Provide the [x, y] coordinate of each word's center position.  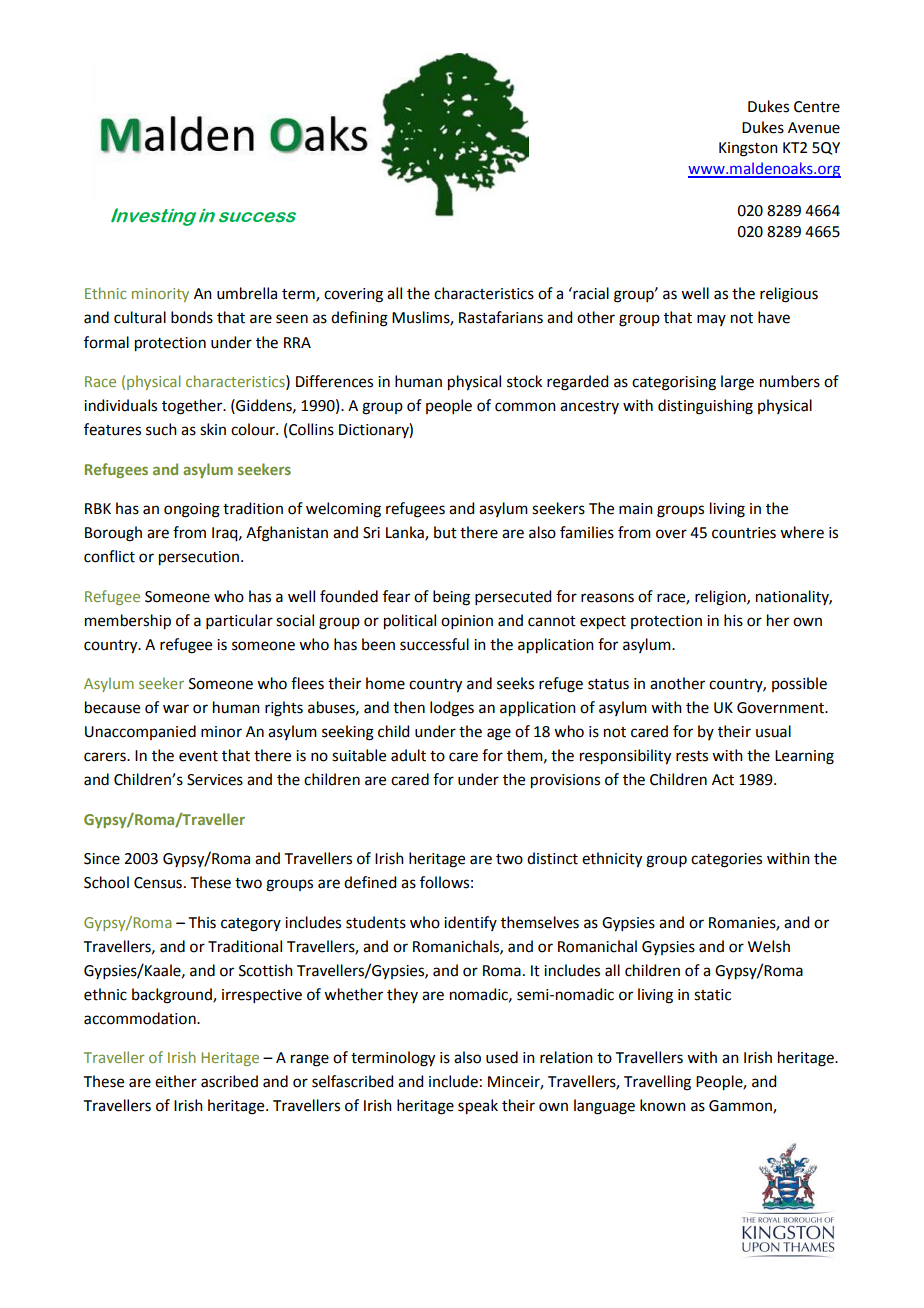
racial [590, 293]
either [176, 1081]
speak [478, 1107]
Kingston [748, 149]
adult [408, 755]
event [198, 756]
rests [692, 756]
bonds [192, 317]
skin [213, 429]
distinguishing [705, 407]
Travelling [657, 1083]
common [525, 407]
